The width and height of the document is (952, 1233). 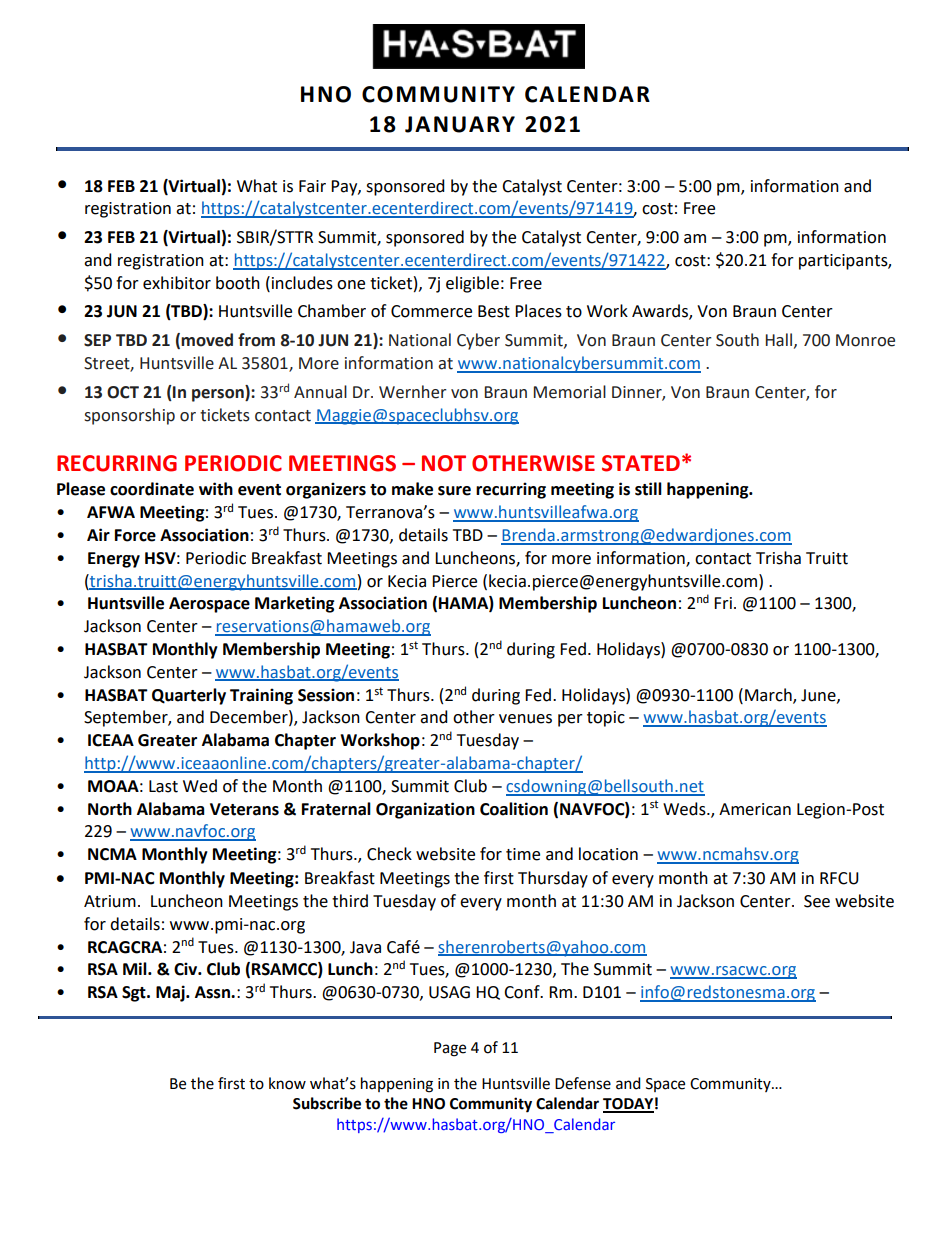 What do you see at coordinates (460, 124) in the document?
I see `JANUARY` at bounding box center [460, 124].
